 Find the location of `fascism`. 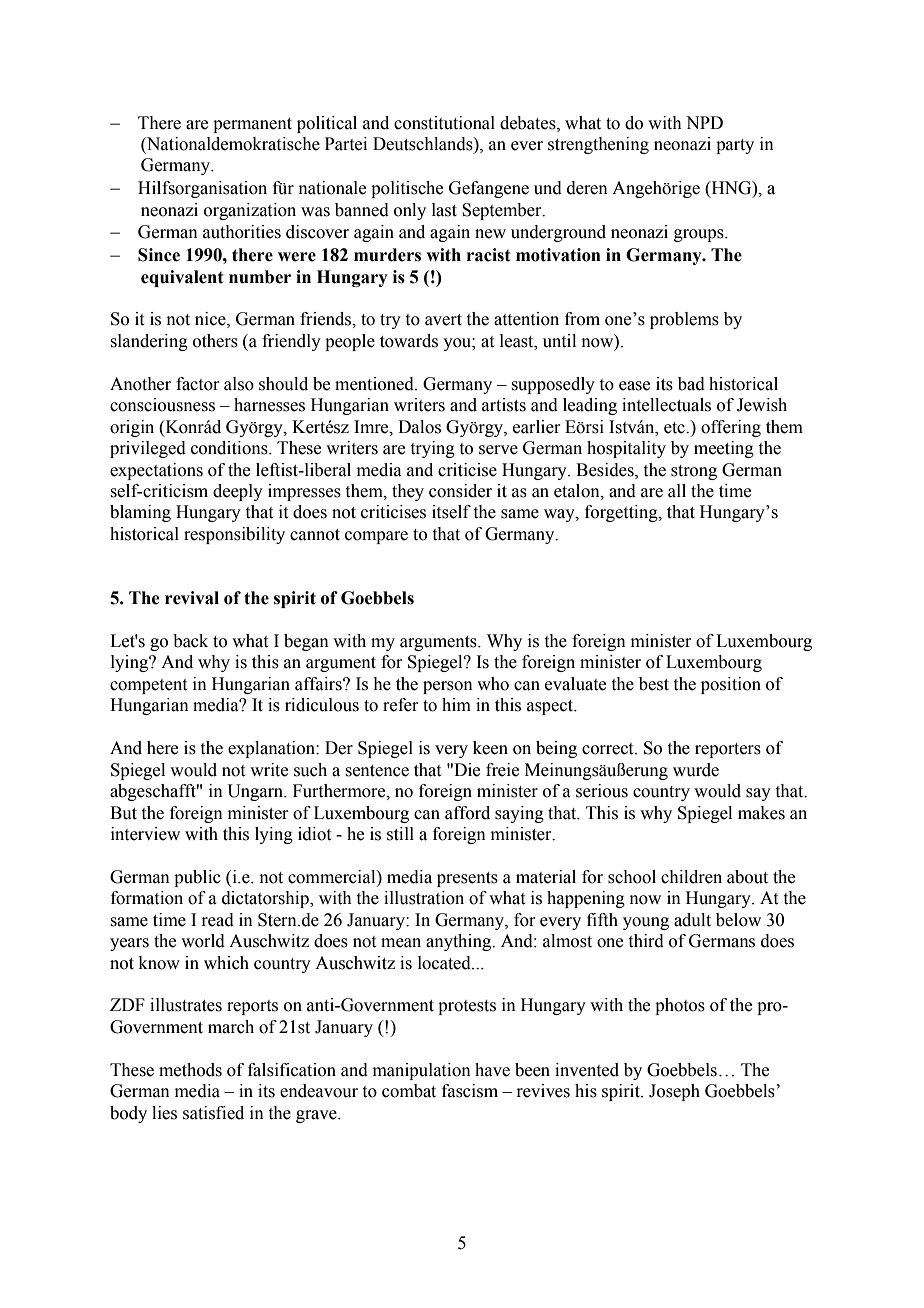

fascism is located at coordinates (470, 1091).
